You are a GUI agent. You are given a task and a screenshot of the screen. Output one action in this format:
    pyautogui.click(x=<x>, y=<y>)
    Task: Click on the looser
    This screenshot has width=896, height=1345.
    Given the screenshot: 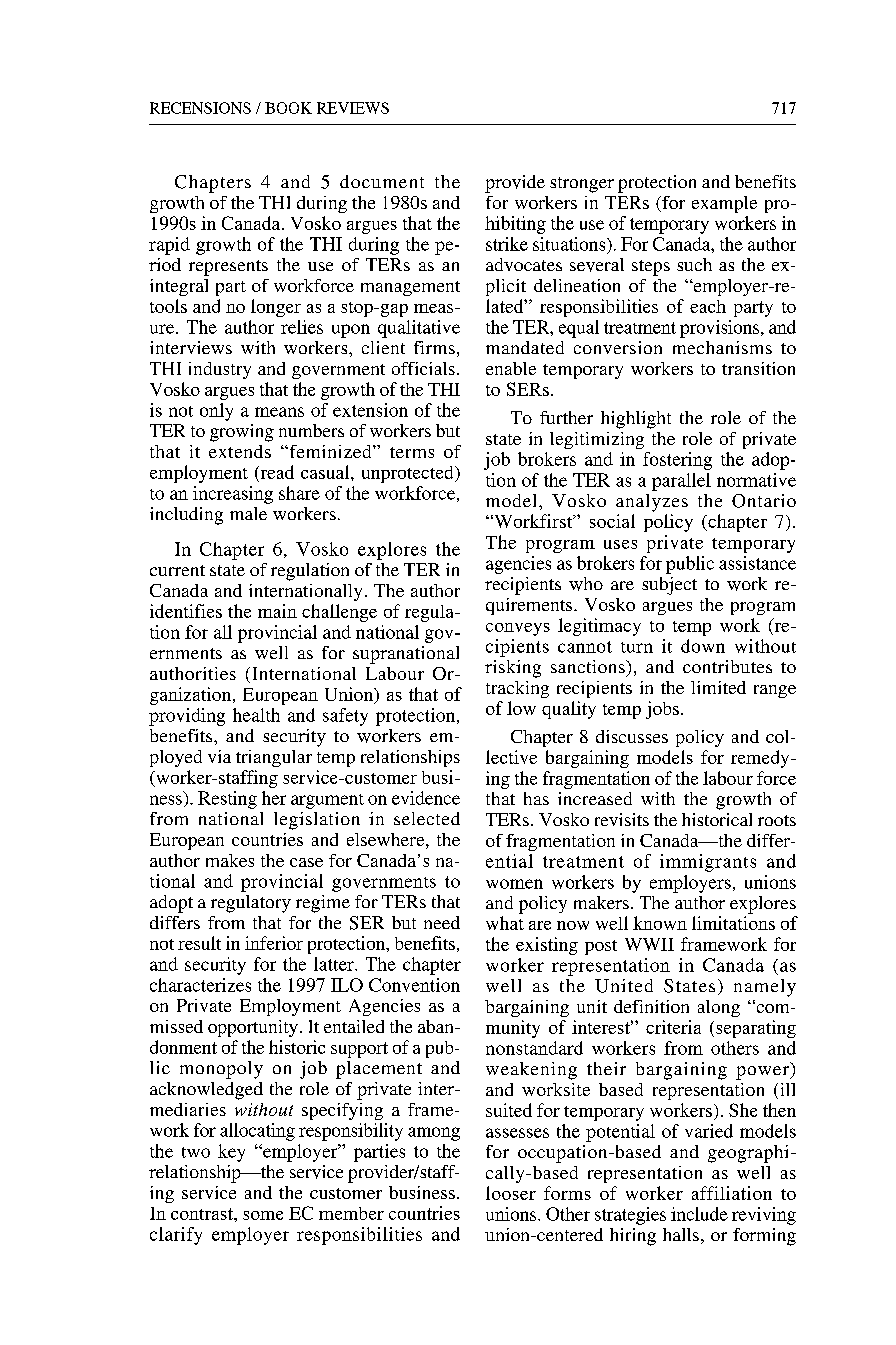 What is the action you would take?
    pyautogui.click(x=511, y=1193)
